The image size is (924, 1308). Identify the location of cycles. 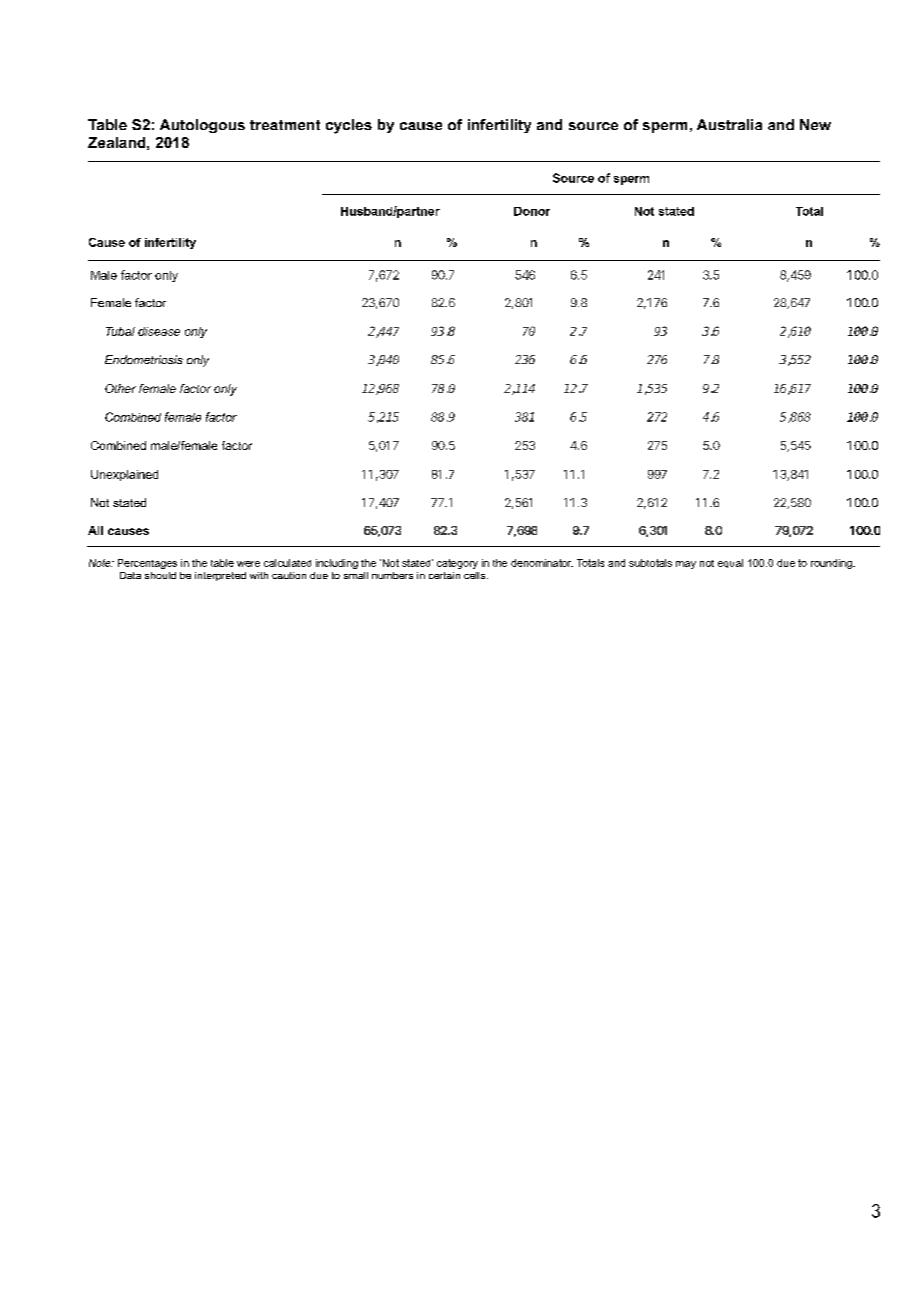
(349, 126).
